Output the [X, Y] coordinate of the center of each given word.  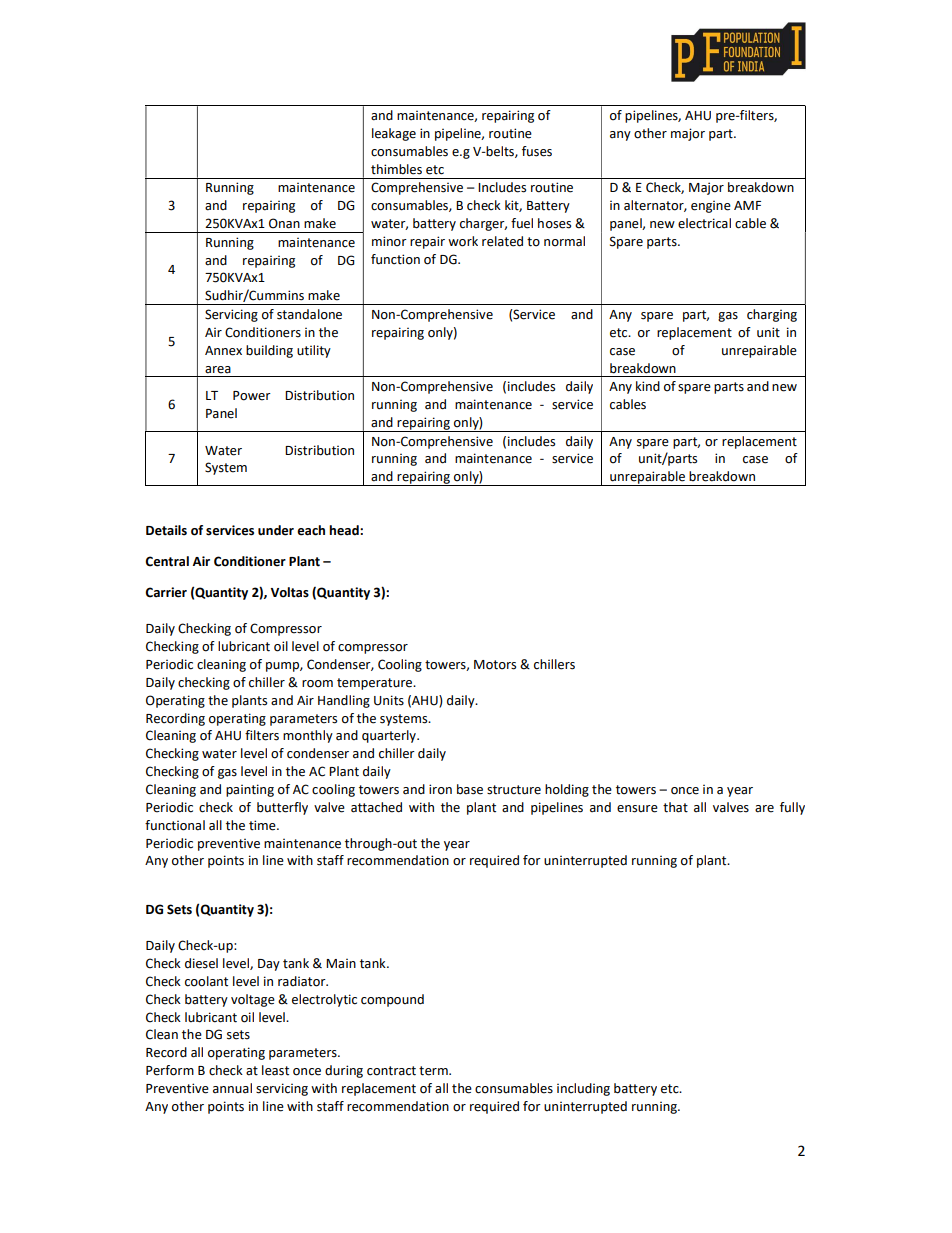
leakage [394, 134]
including [583, 1089]
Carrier [166, 592]
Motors [495, 665]
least [275, 1070]
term [434, 1071]
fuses [537, 151]
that [675, 807]
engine [711, 207]
